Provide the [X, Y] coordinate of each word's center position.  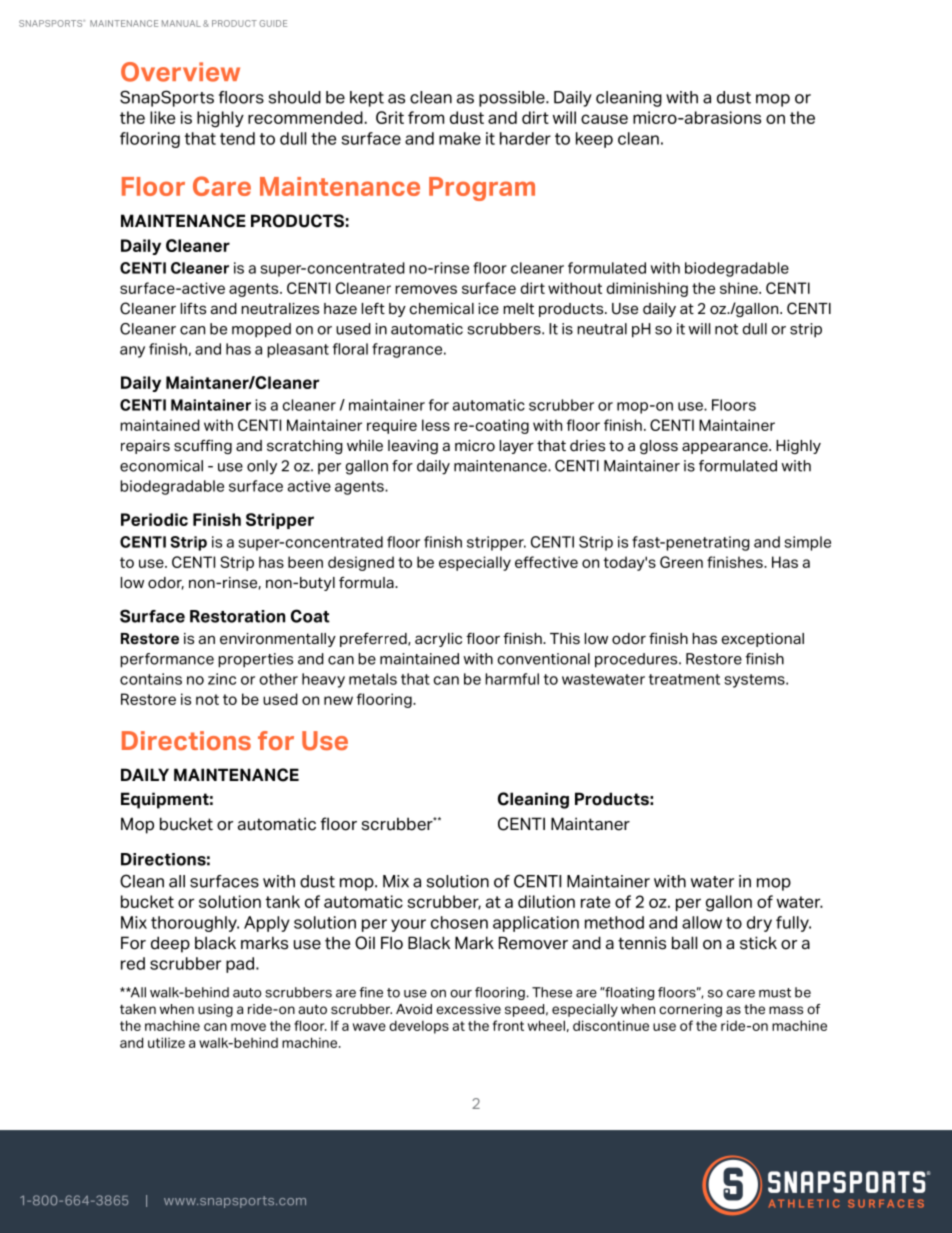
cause [604, 119]
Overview [180, 72]
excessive [468, 1009]
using [215, 1010]
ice [488, 309]
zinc [222, 679]
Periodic [154, 519]
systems [755, 681]
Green [681, 562]
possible [513, 99]
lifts [193, 309]
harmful [512, 679]
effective [546, 562]
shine [740, 288]
